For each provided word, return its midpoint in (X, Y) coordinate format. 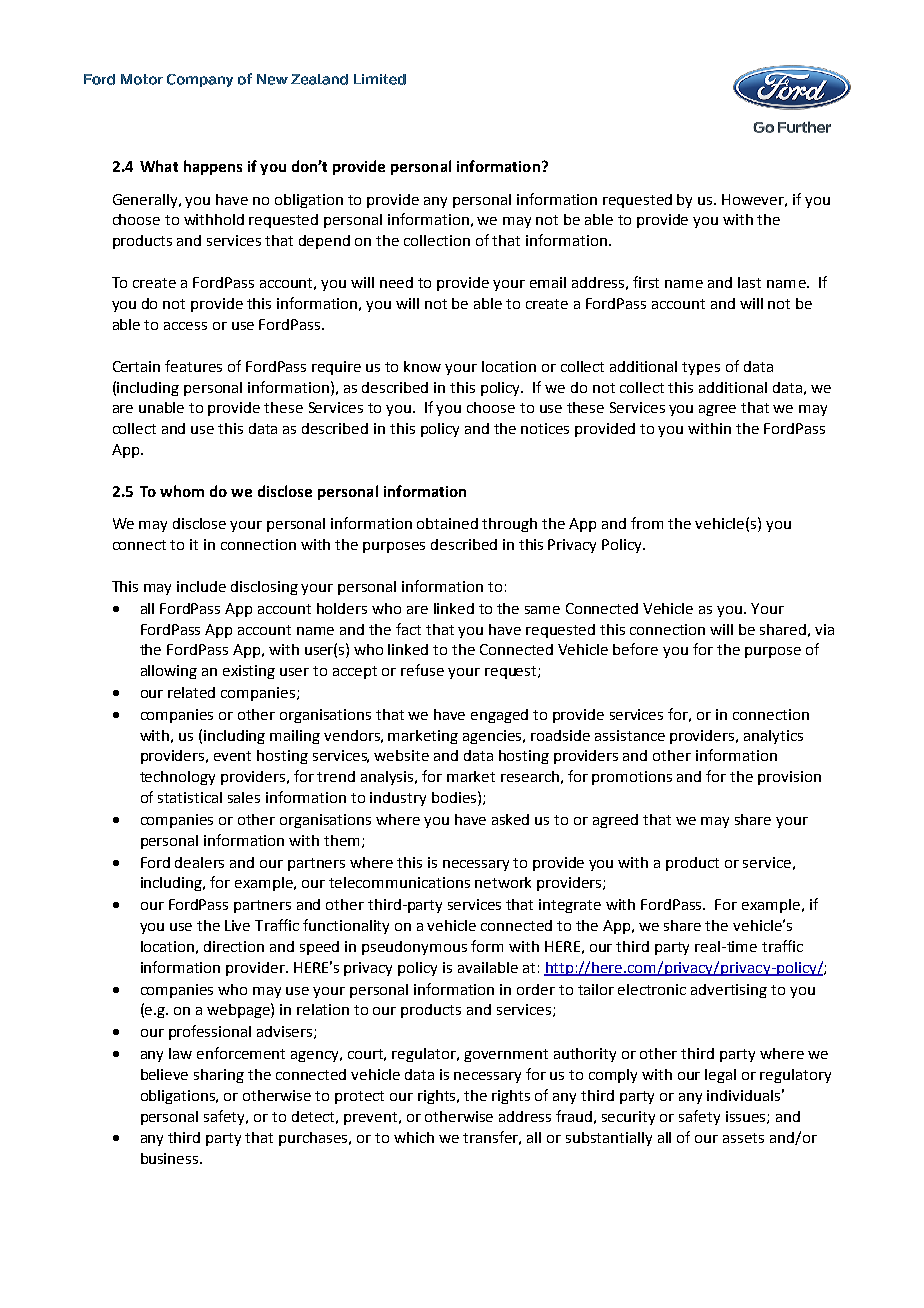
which (414, 1137)
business (171, 1158)
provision (789, 778)
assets (743, 1138)
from (647, 523)
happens (213, 167)
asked (510, 819)
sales (244, 797)
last (749, 282)
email (548, 282)
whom (182, 491)
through (509, 525)
